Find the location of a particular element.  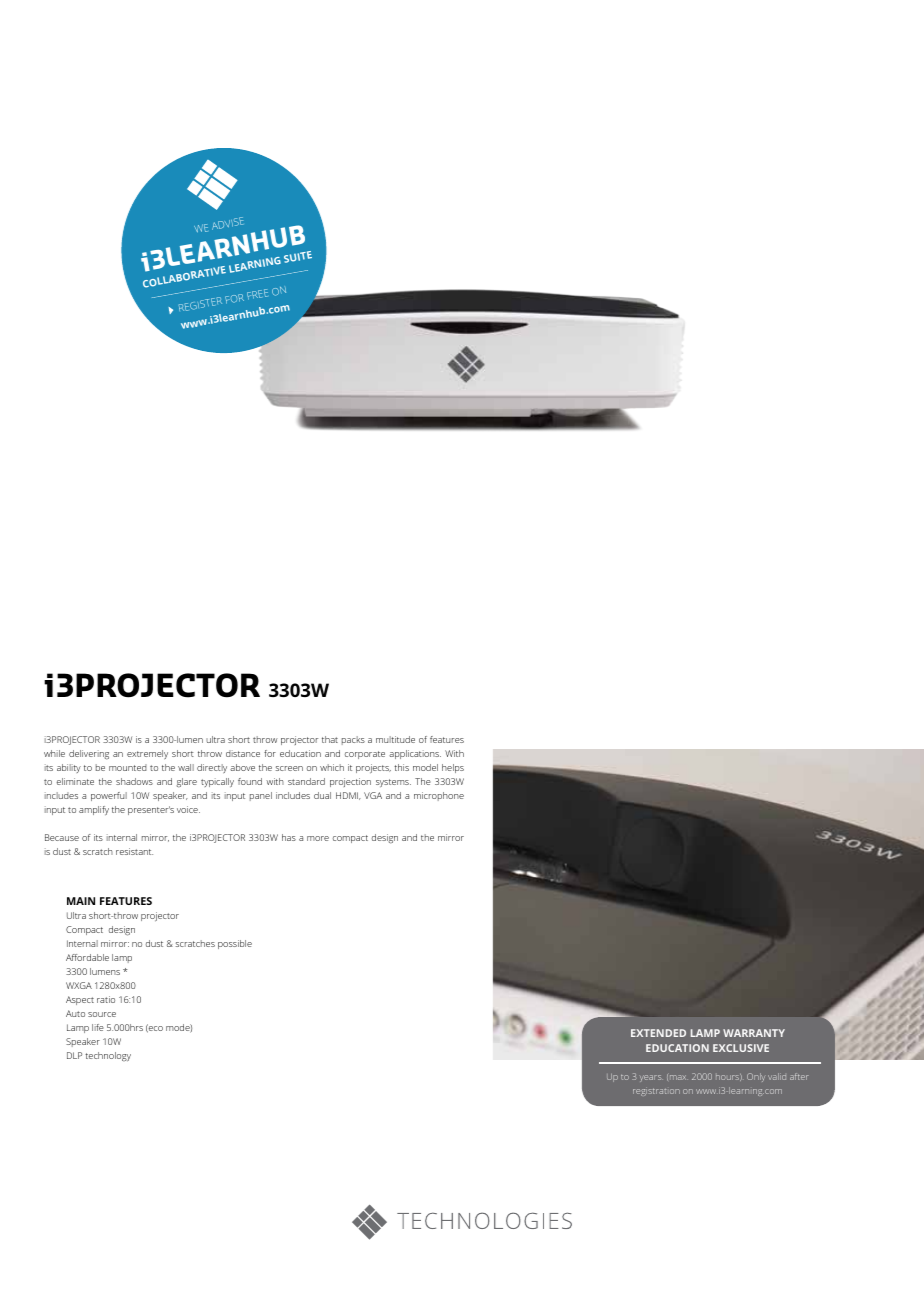

technology is located at coordinates (108, 1056).
